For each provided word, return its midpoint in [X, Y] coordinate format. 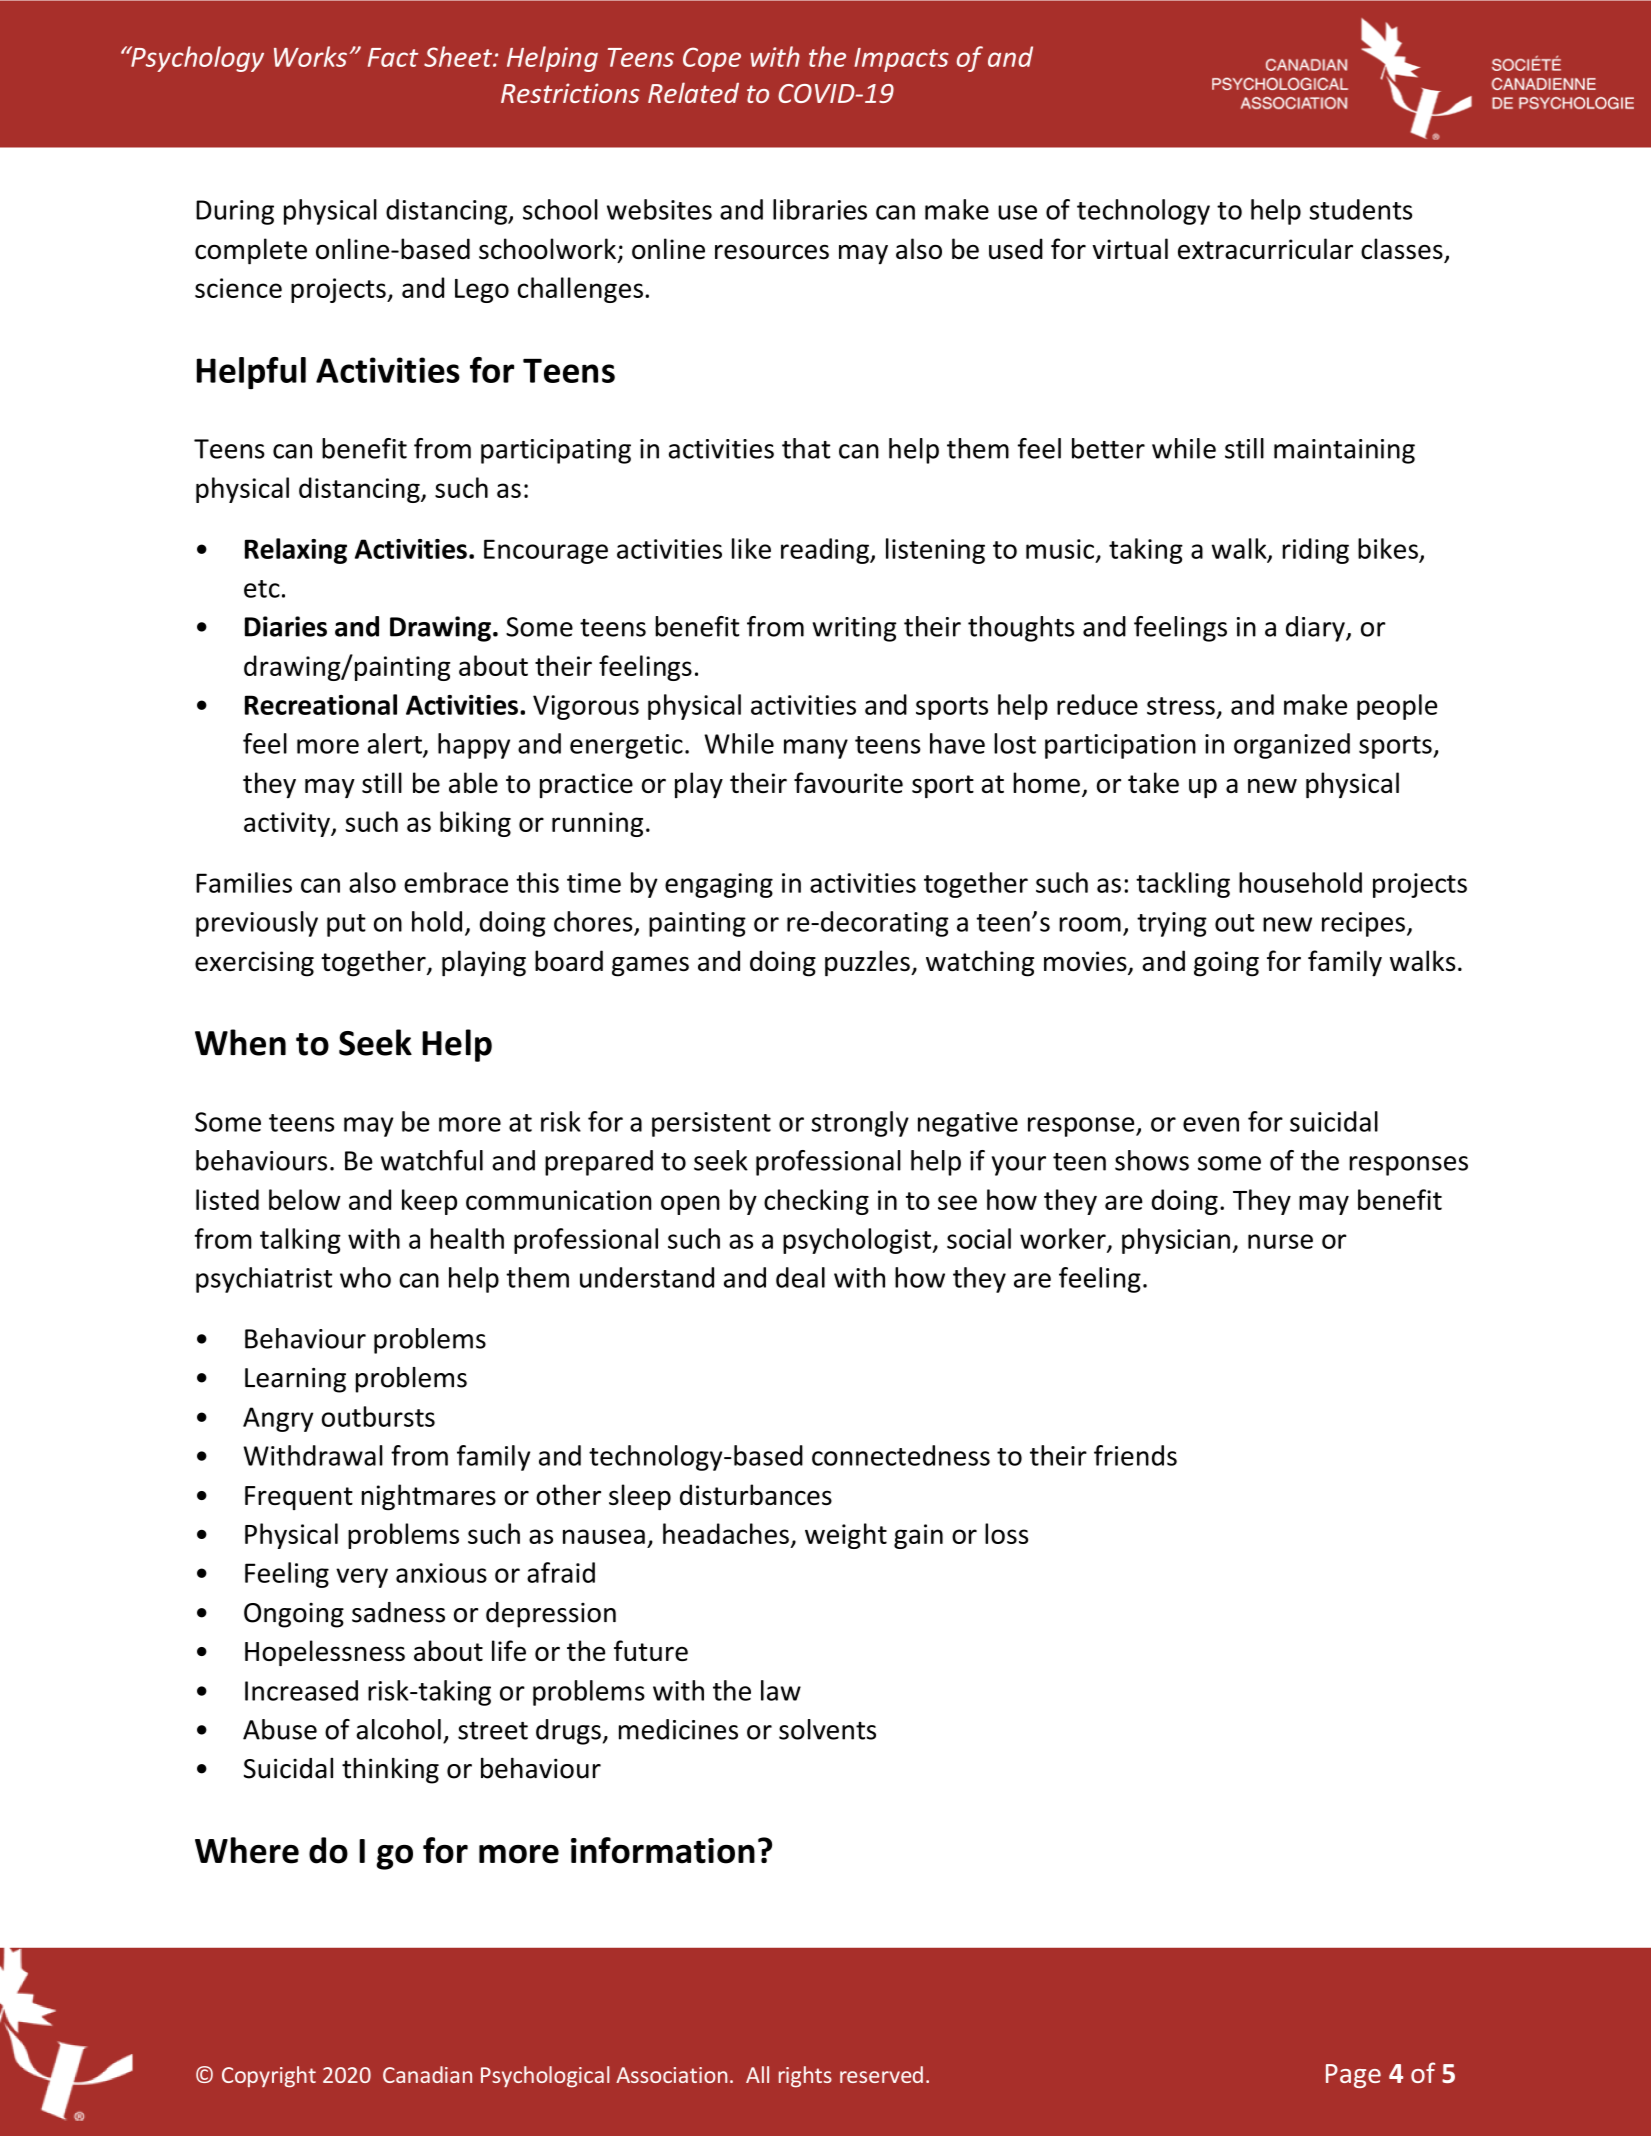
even [1211, 1124]
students [1360, 209]
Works [310, 56]
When [240, 1042]
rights [805, 2077]
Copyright [269, 2077]
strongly [860, 1124]
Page [1353, 2076]
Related [693, 92]
